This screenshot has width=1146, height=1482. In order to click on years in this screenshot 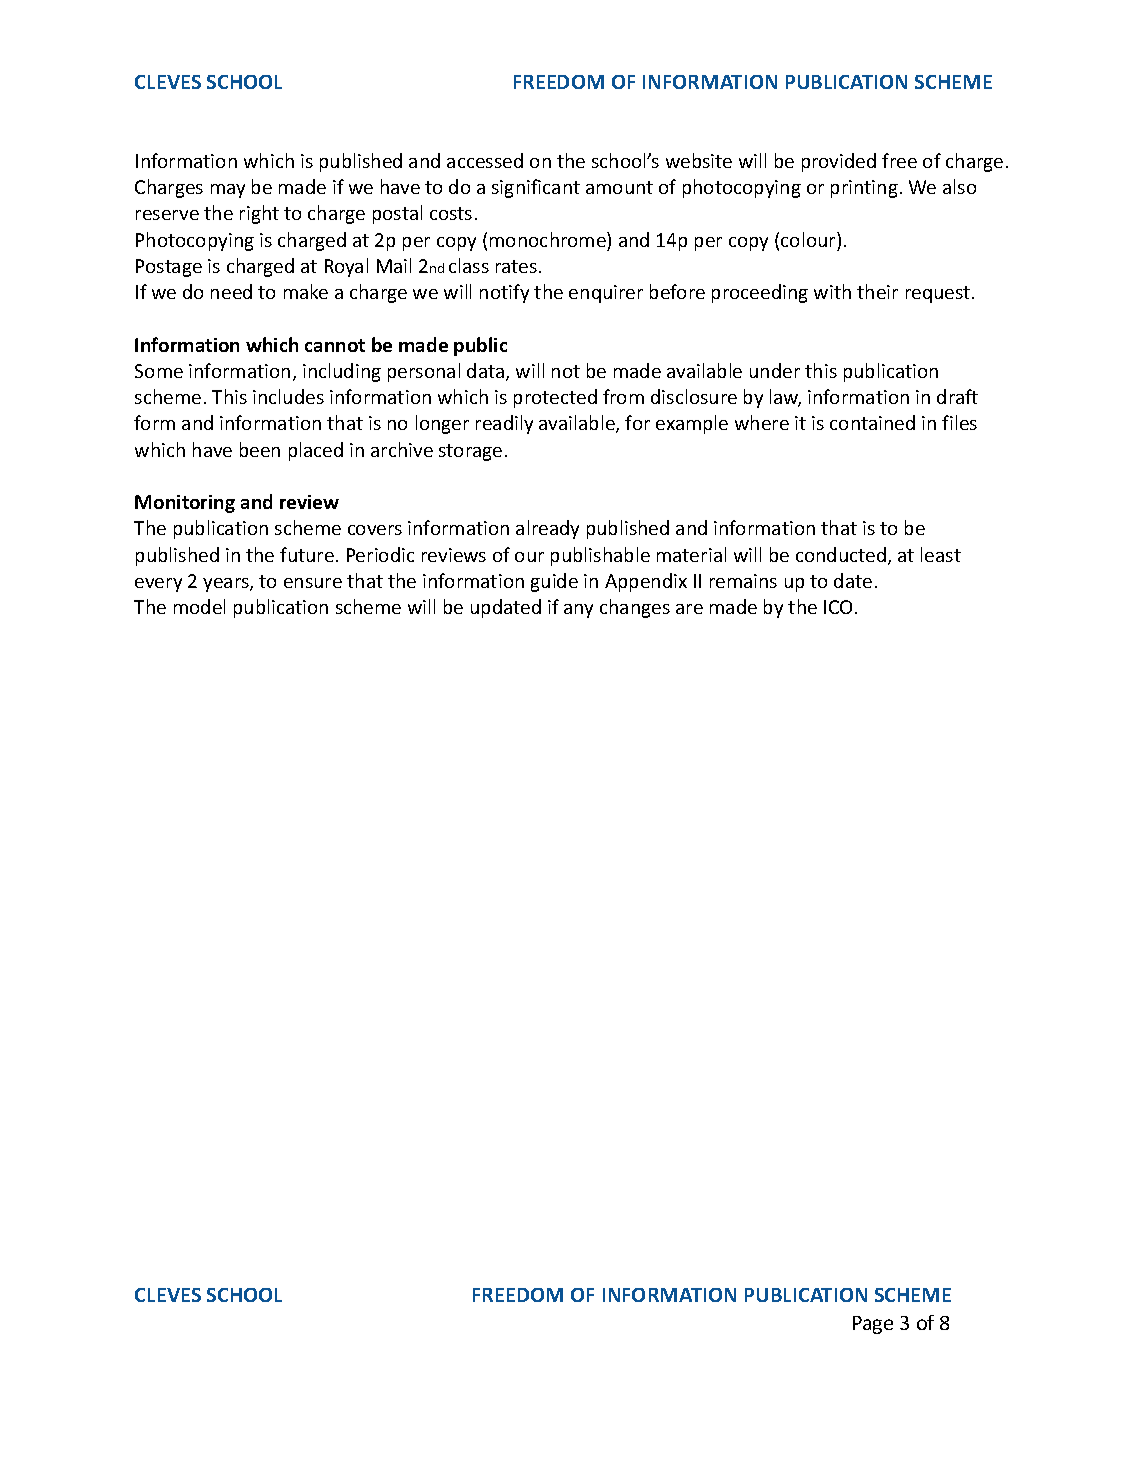, I will do `click(227, 585)`.
